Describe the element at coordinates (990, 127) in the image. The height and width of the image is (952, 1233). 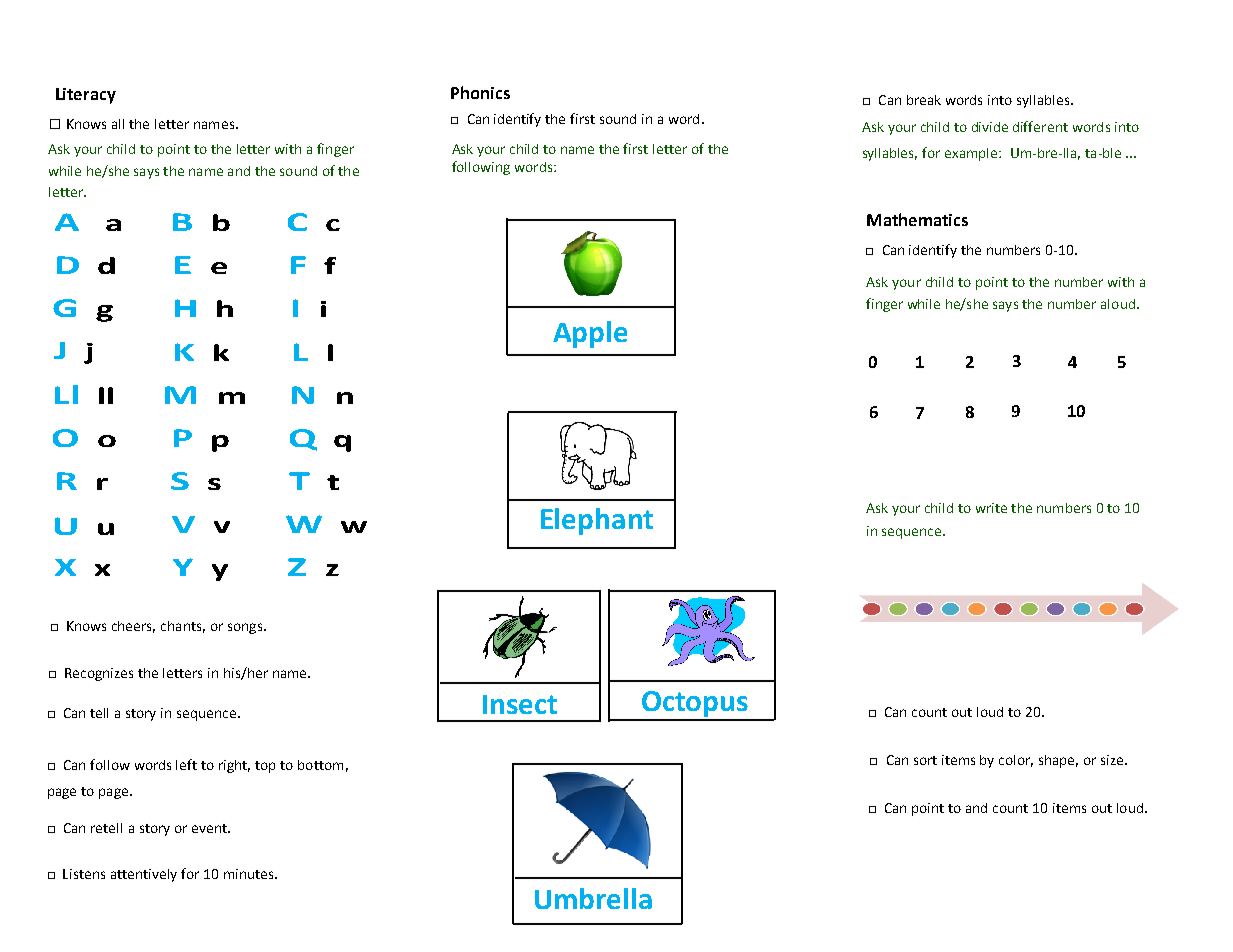
I see `divide` at that location.
